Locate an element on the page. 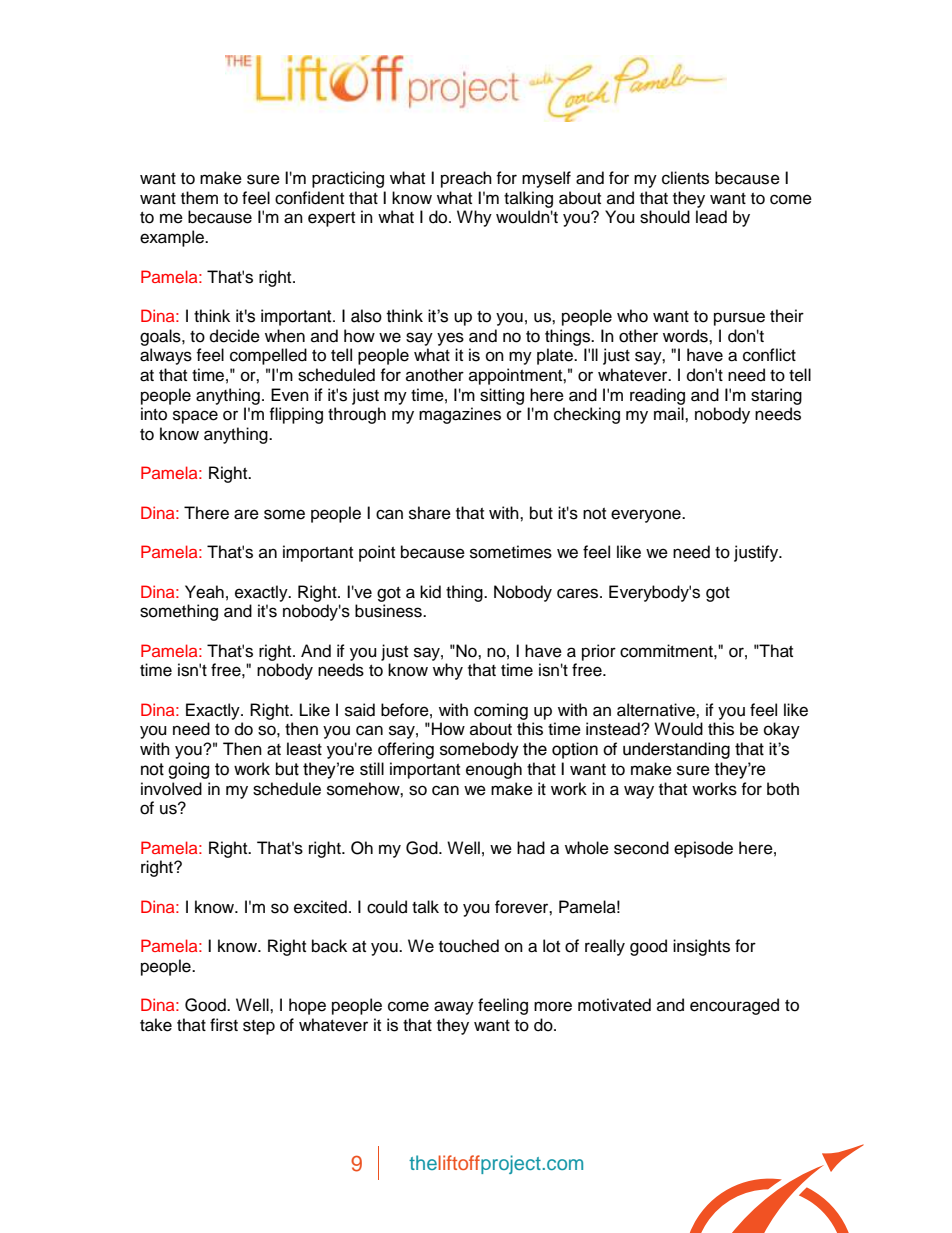 This image has width=952, height=1233. first is located at coordinates (224, 1025).
